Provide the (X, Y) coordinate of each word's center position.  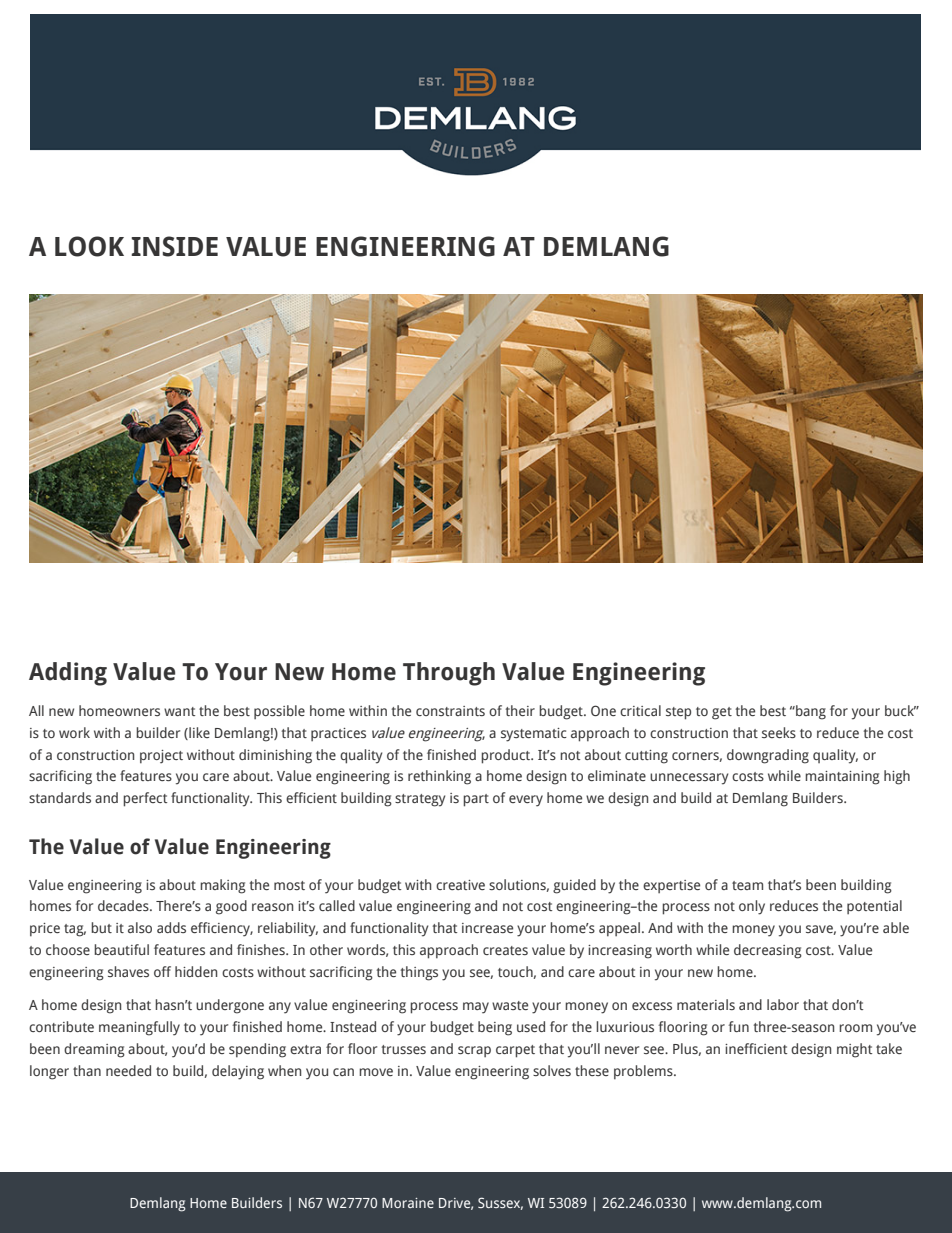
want (179, 711)
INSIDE (174, 246)
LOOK (89, 246)
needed (128, 1070)
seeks (779, 732)
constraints (450, 711)
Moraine (408, 1203)
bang (810, 712)
